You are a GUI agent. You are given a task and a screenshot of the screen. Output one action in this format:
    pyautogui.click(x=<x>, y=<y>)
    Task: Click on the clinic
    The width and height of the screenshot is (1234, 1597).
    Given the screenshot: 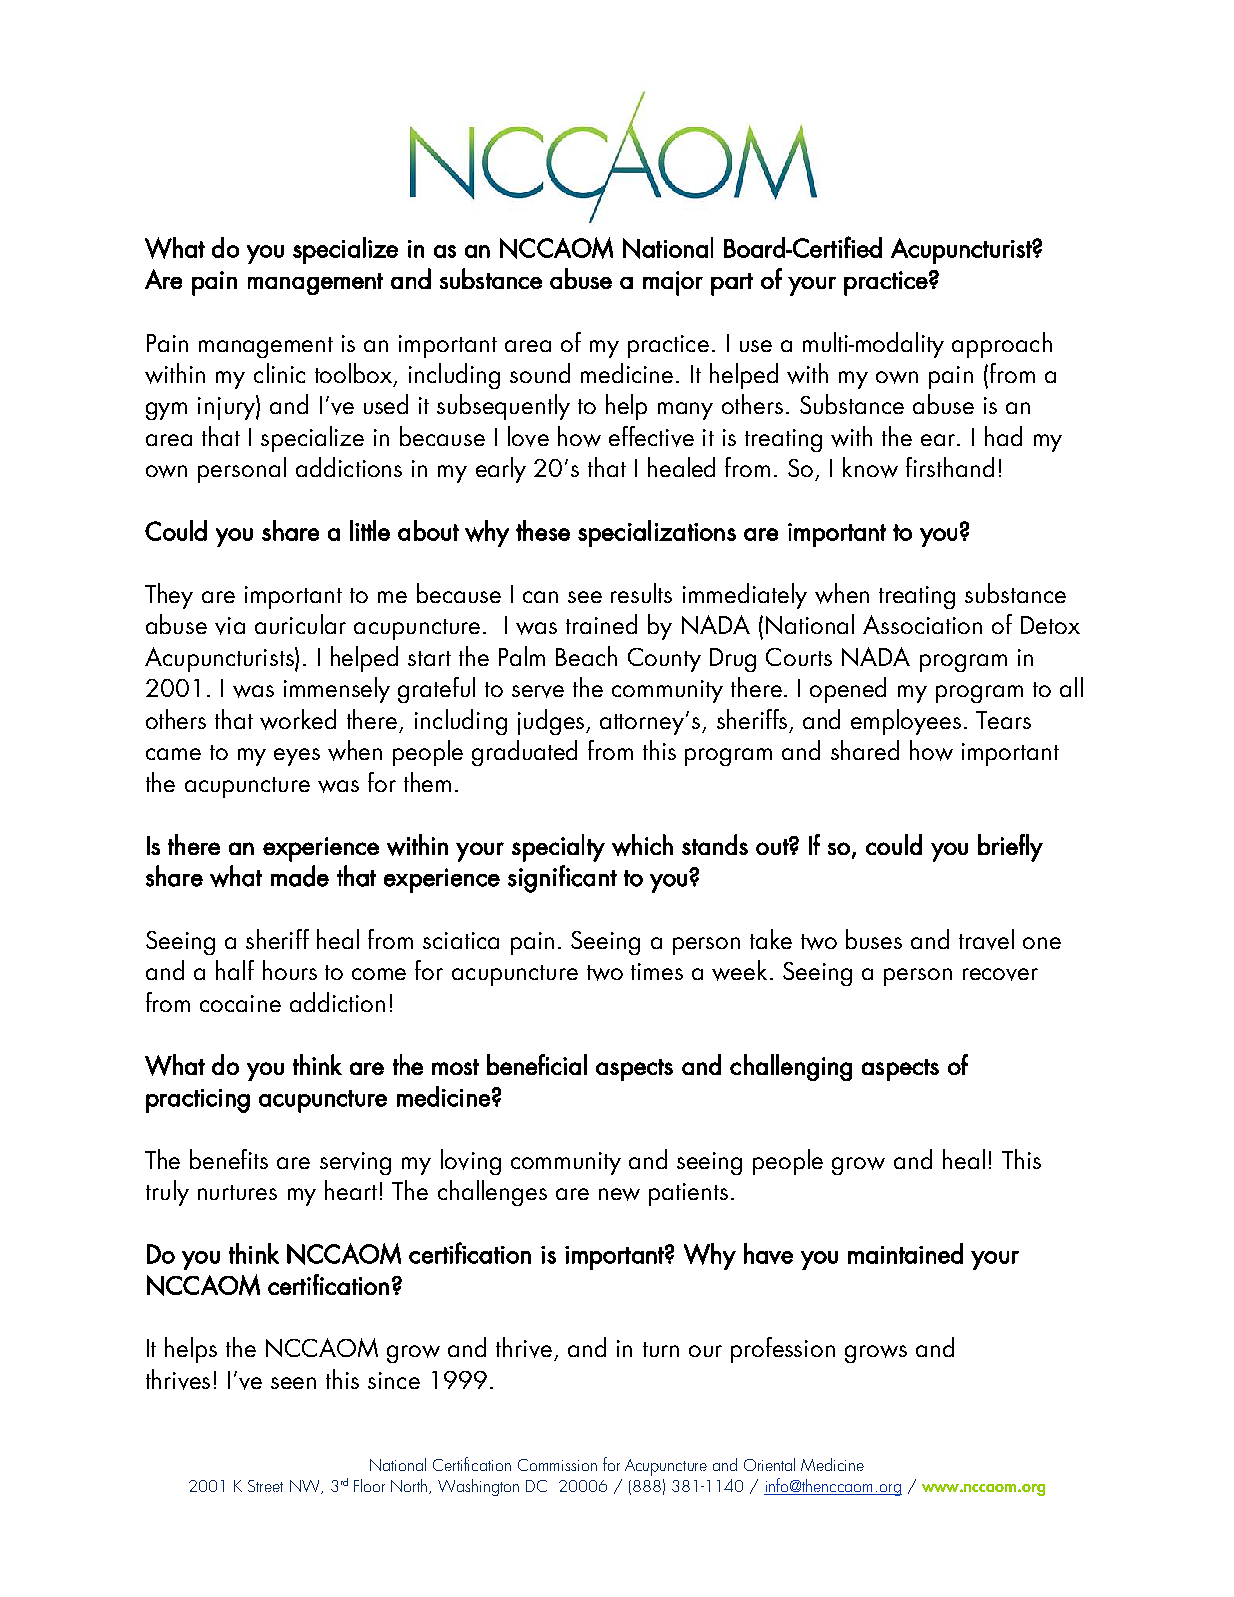 What is the action you would take?
    pyautogui.click(x=279, y=373)
